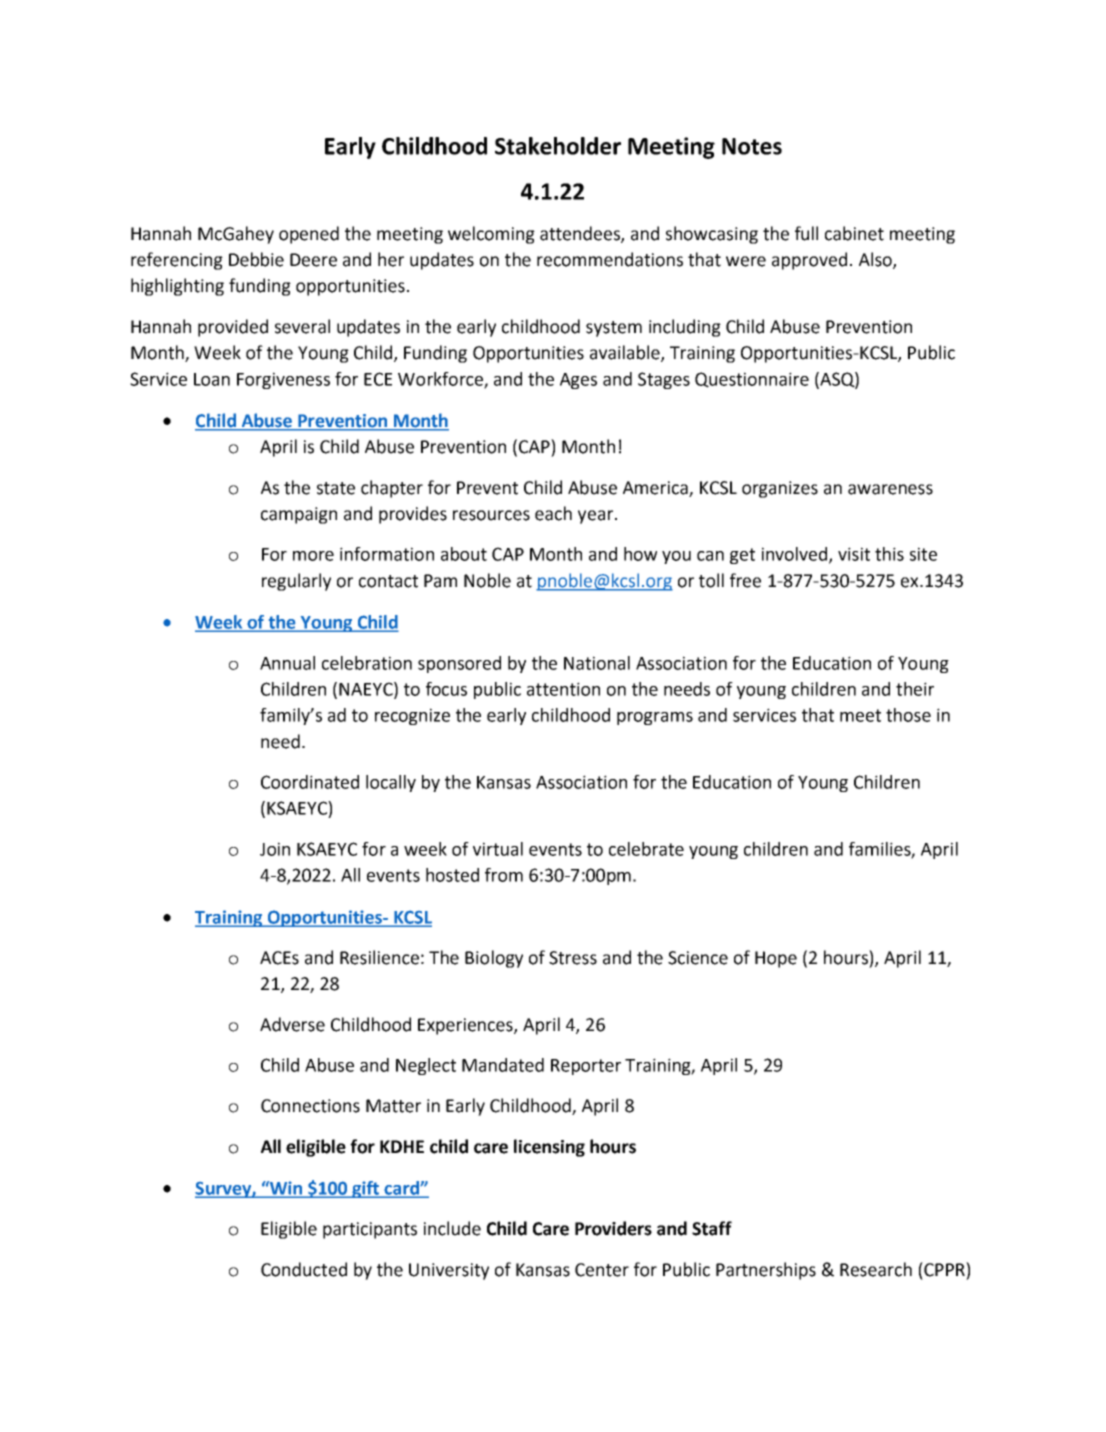 The height and width of the screenshot is (1432, 1106). What do you see at coordinates (309, 235) in the screenshot?
I see `opened` at bounding box center [309, 235].
